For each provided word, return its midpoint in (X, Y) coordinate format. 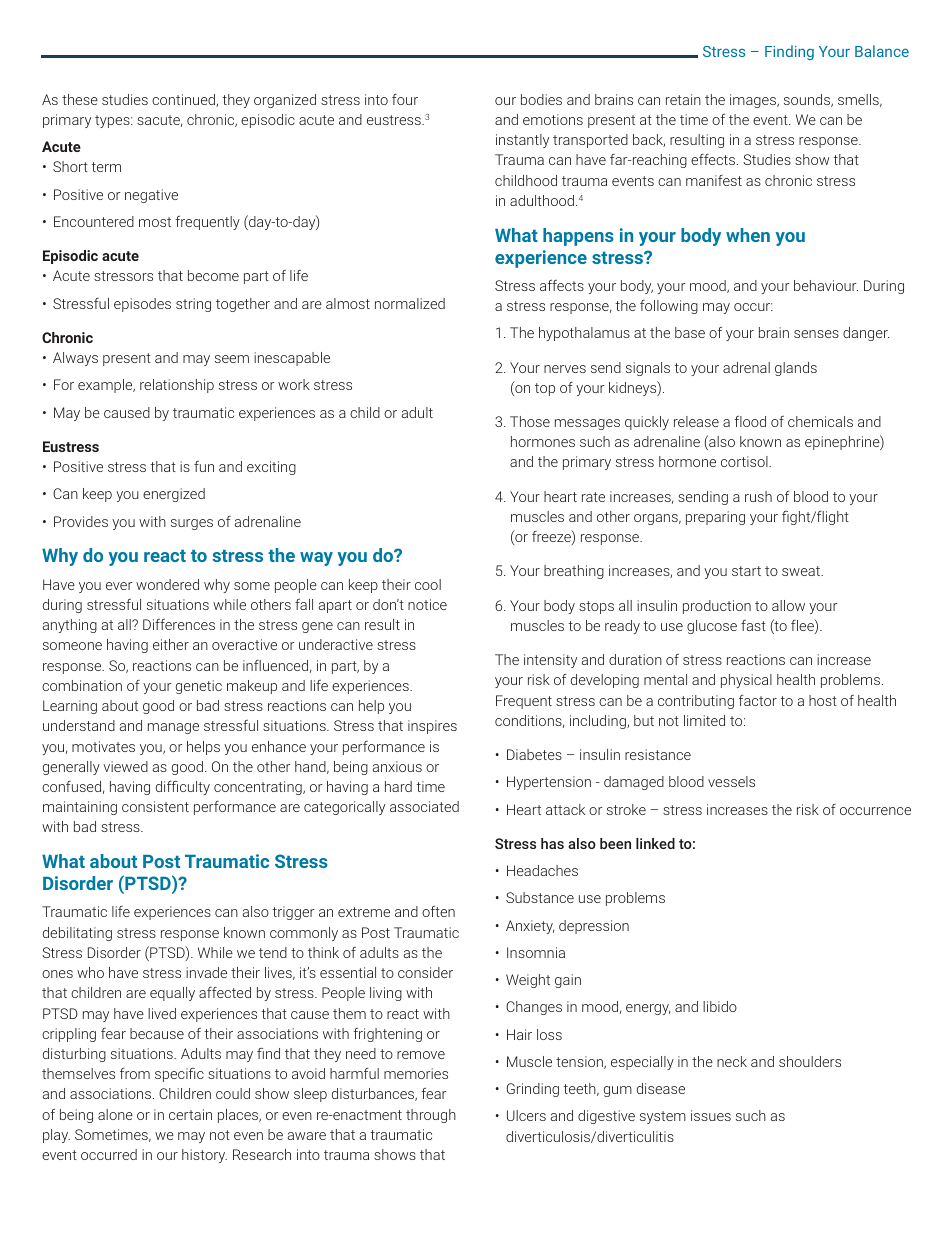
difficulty (183, 788)
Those (530, 421)
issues (711, 1115)
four (405, 99)
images (754, 101)
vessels (731, 781)
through (431, 1116)
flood (750, 421)
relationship (177, 386)
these (80, 99)
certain (190, 1114)
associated (424, 806)
